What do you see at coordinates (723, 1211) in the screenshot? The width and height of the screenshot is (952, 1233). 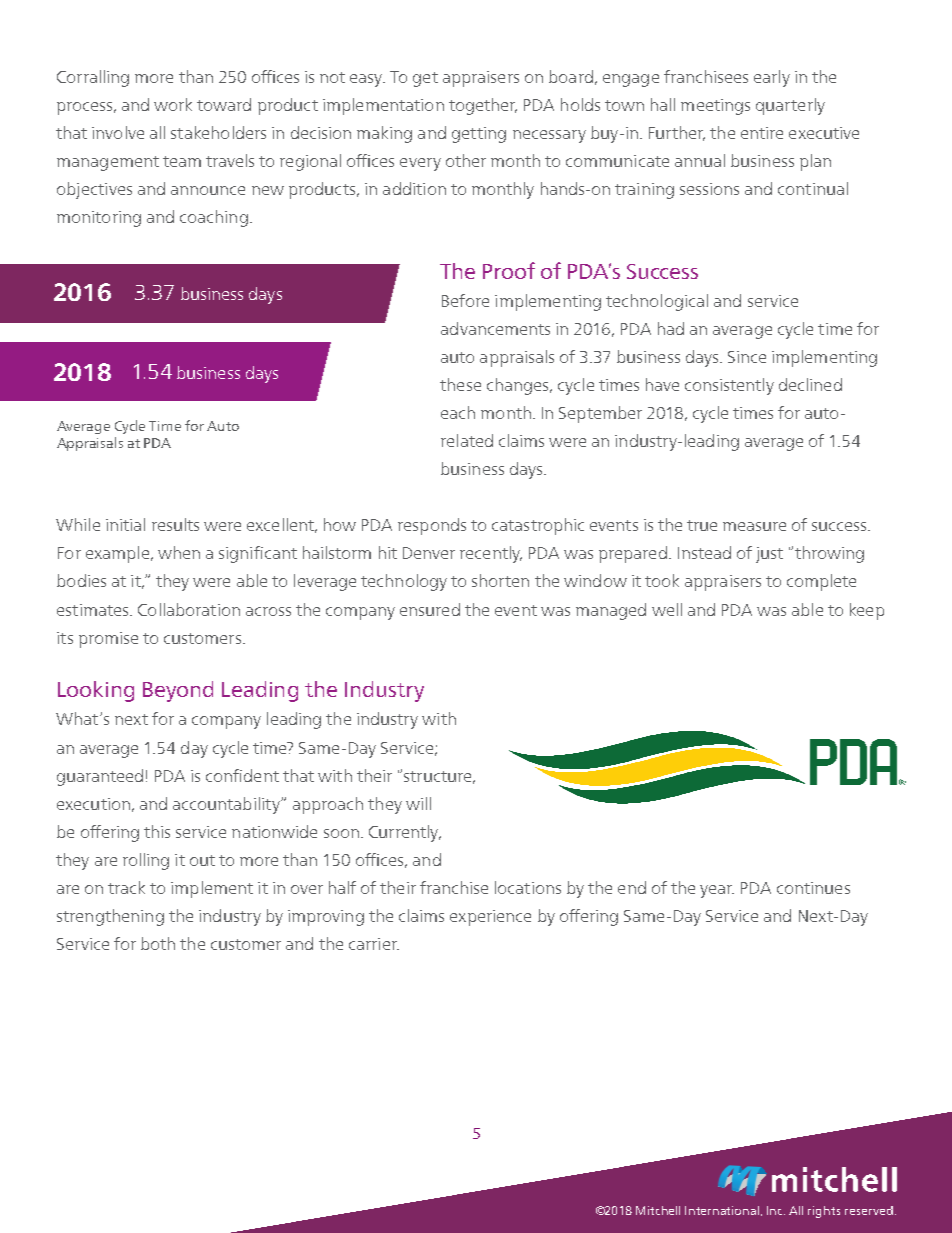 I see `International` at bounding box center [723, 1211].
